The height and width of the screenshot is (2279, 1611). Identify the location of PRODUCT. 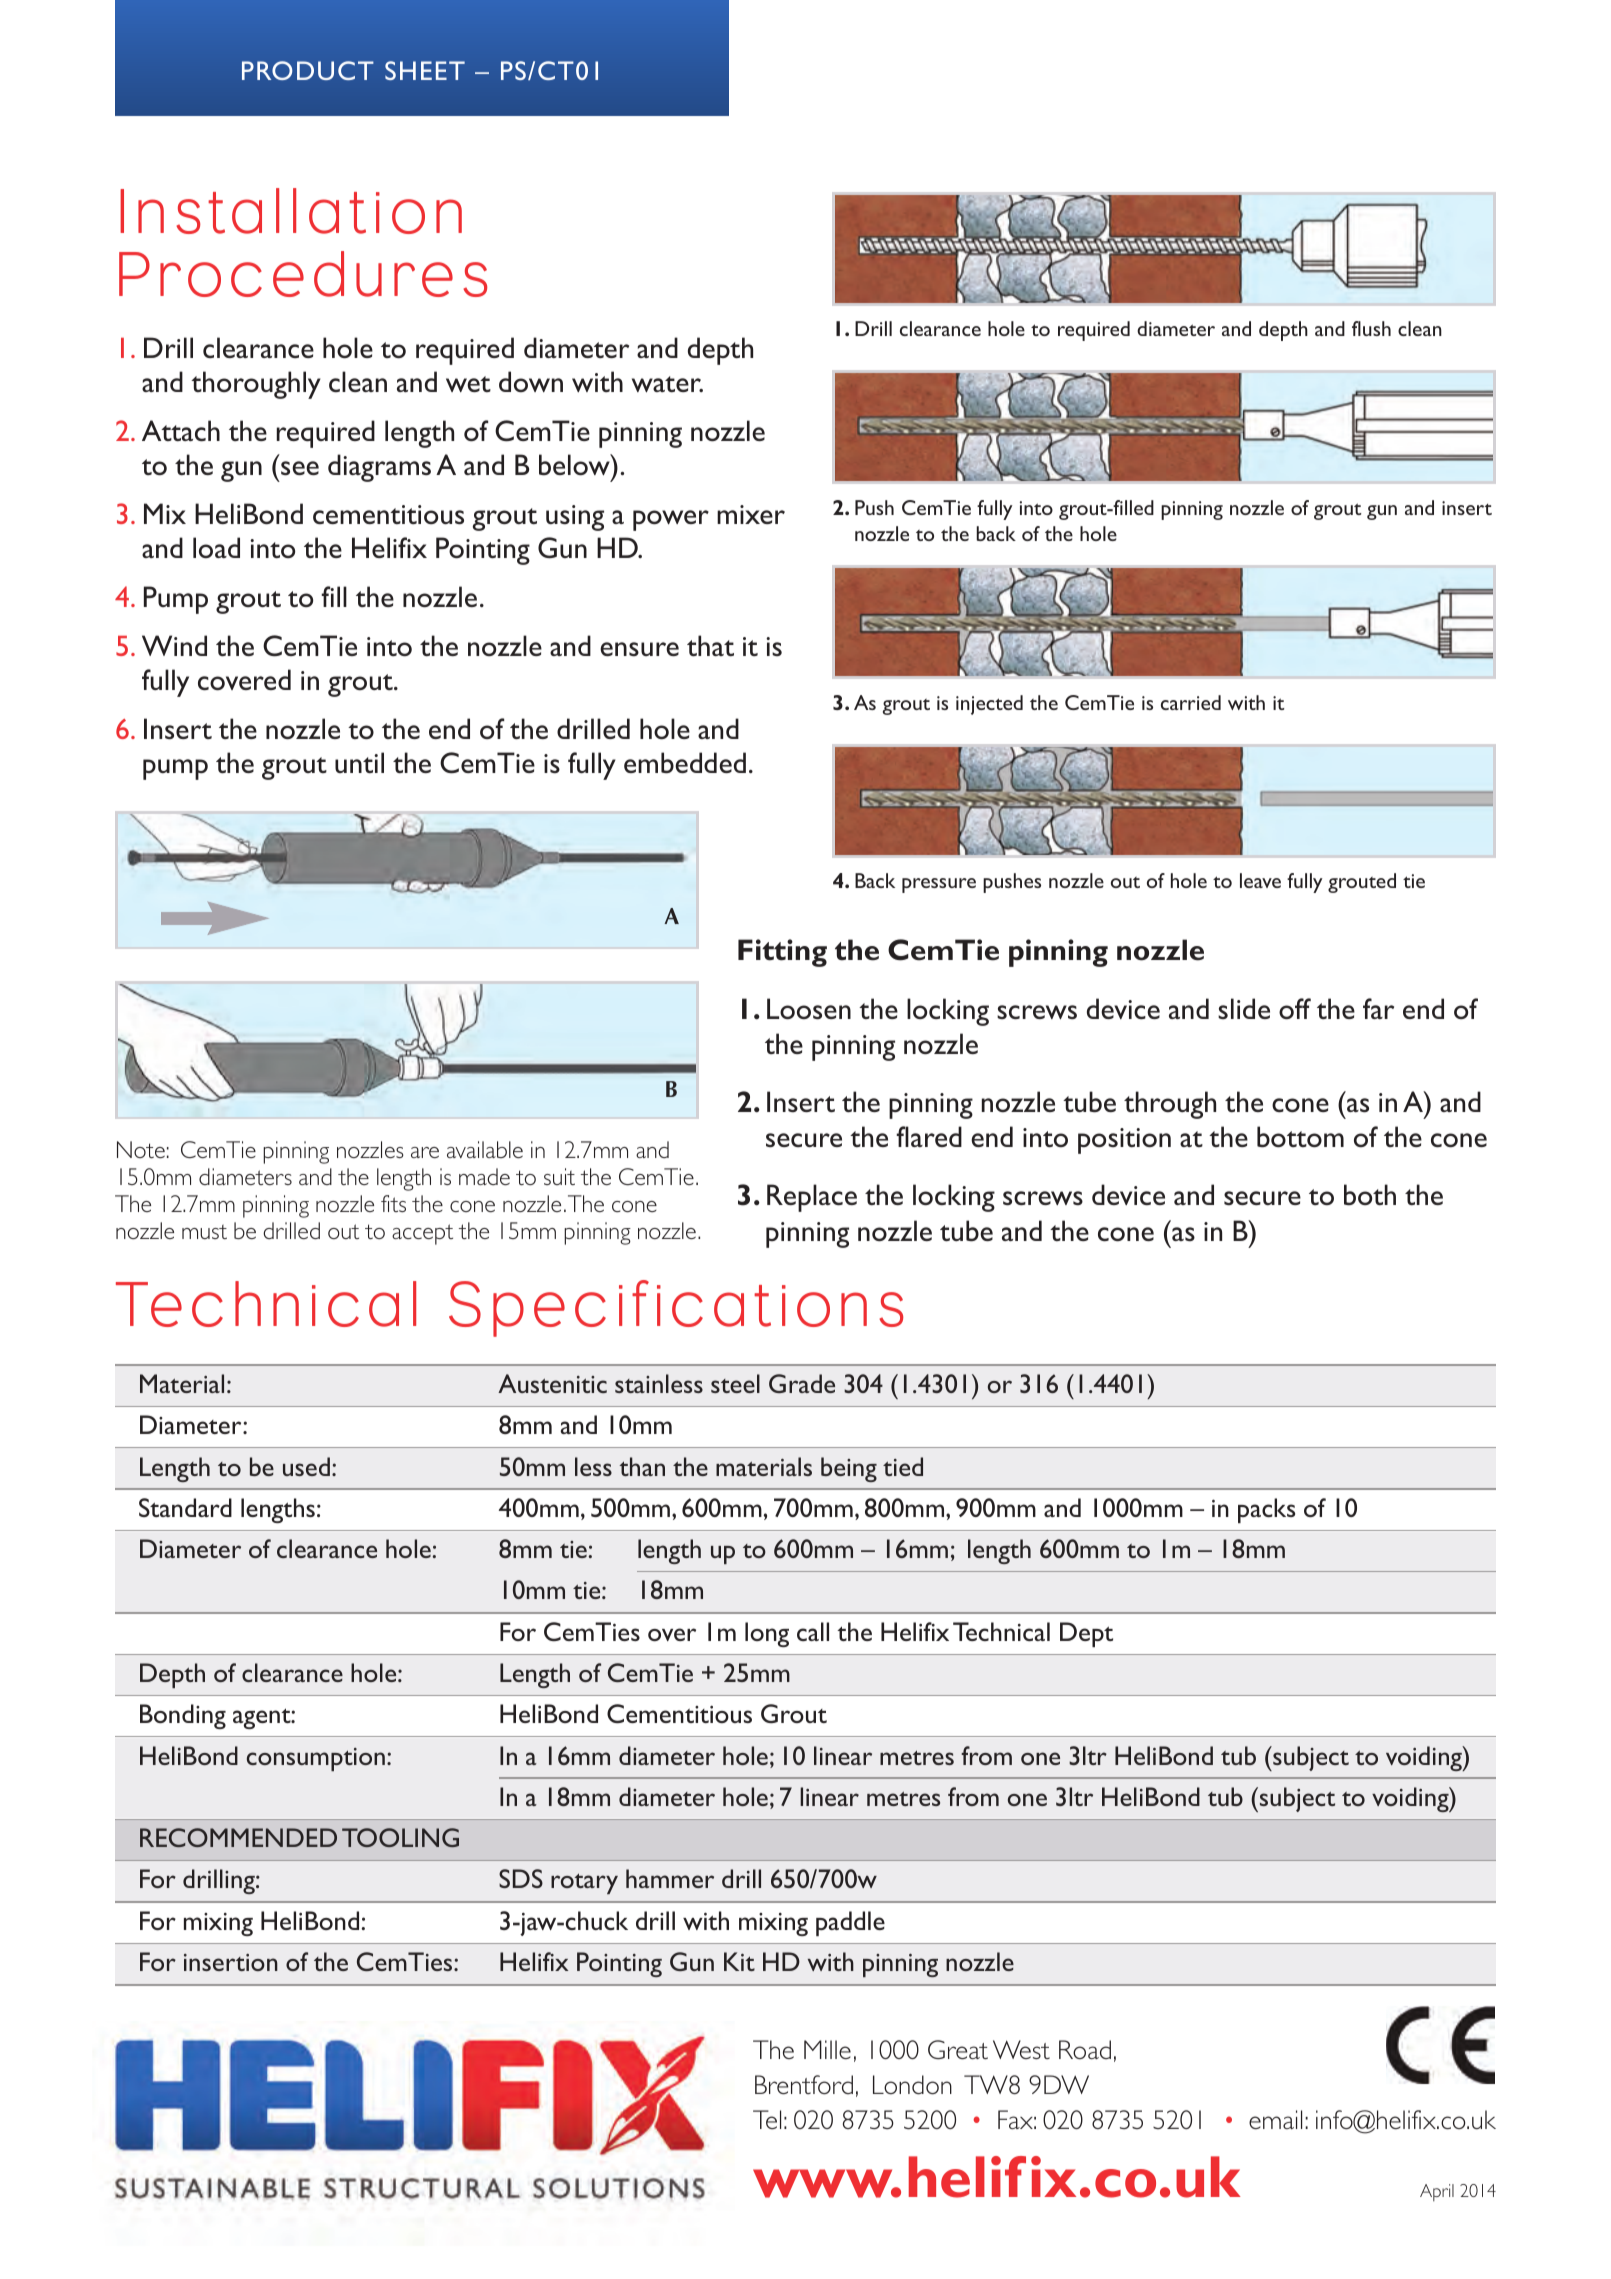
(308, 70).
